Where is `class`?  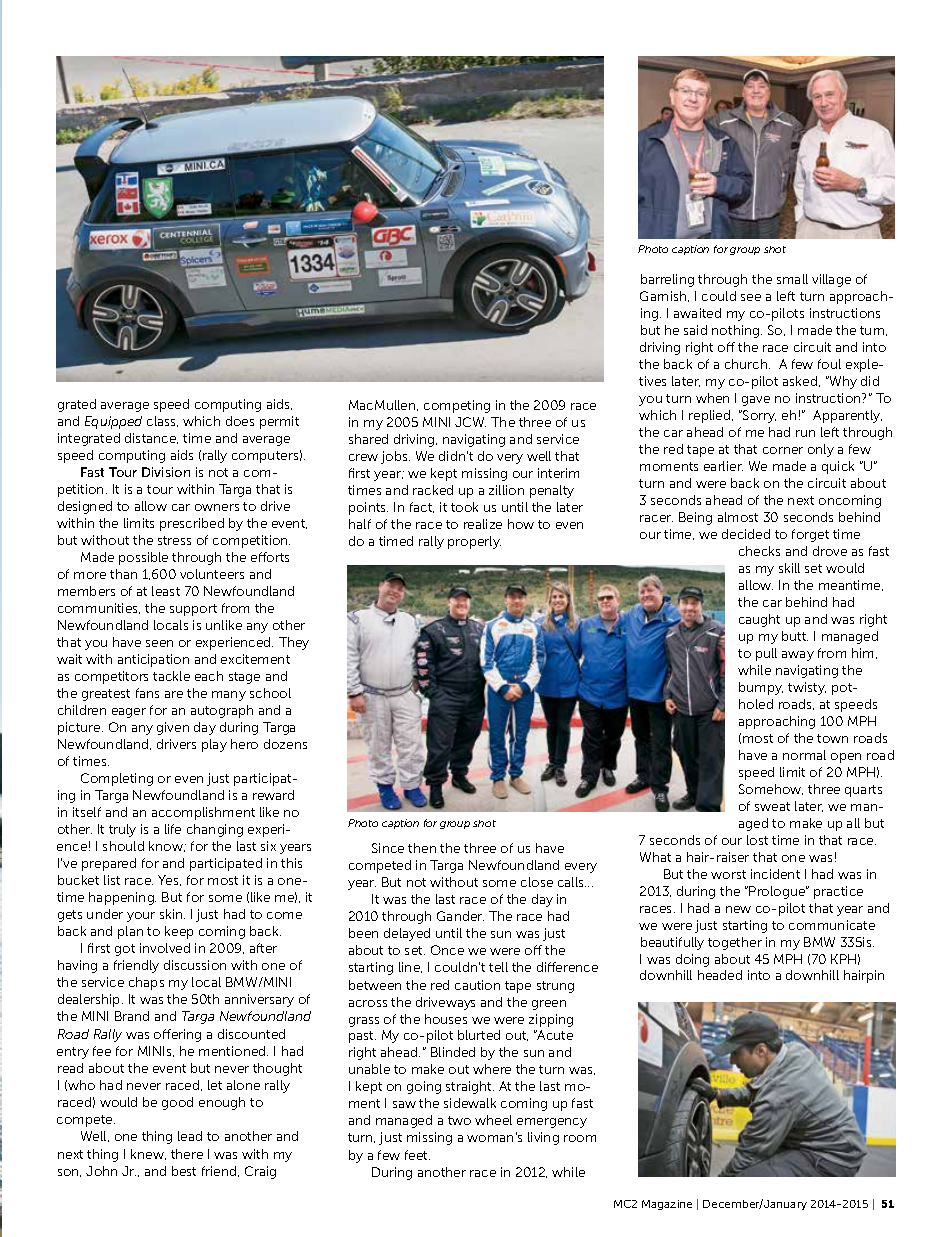 class is located at coordinates (162, 421).
